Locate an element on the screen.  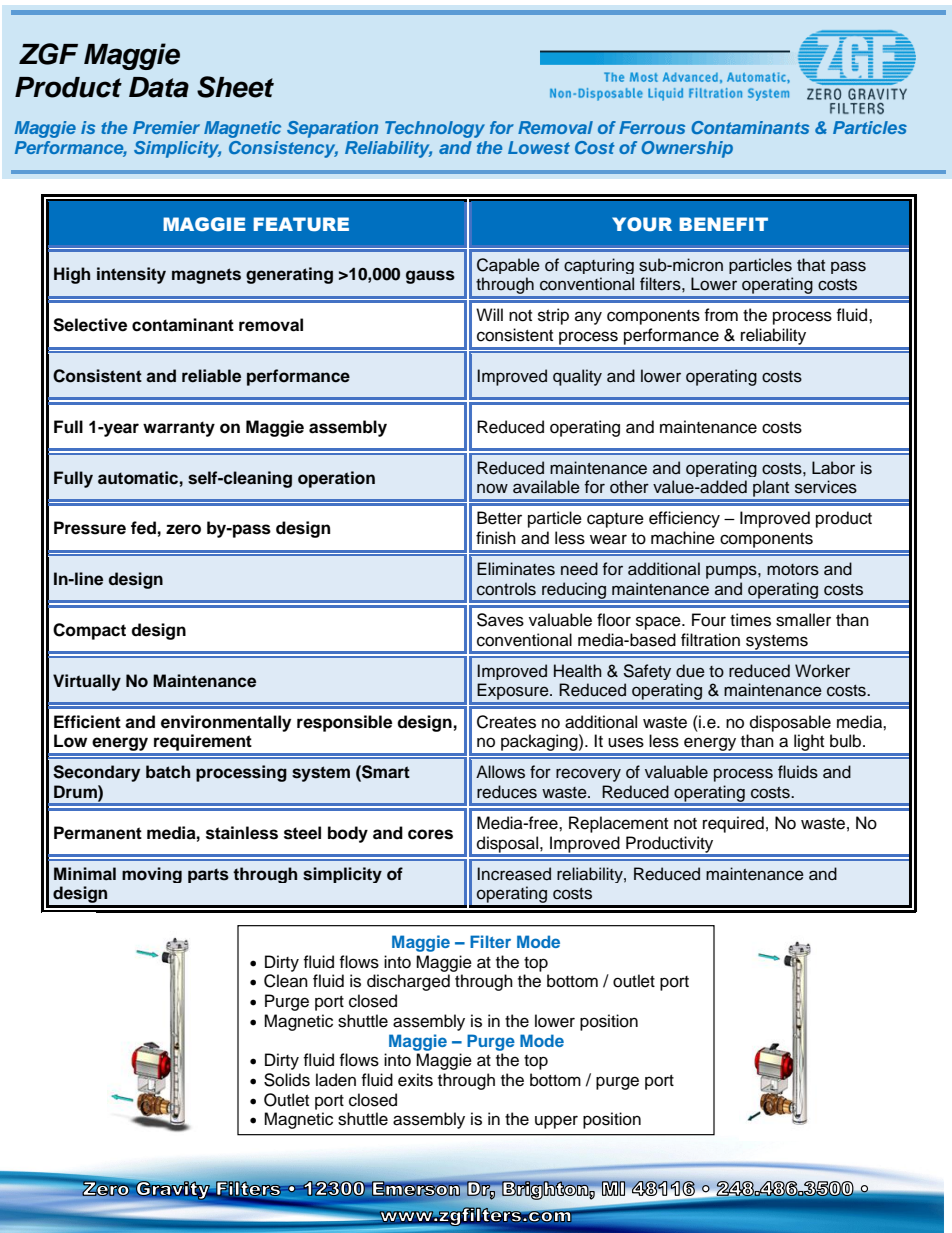
Premier is located at coordinates (166, 127).
